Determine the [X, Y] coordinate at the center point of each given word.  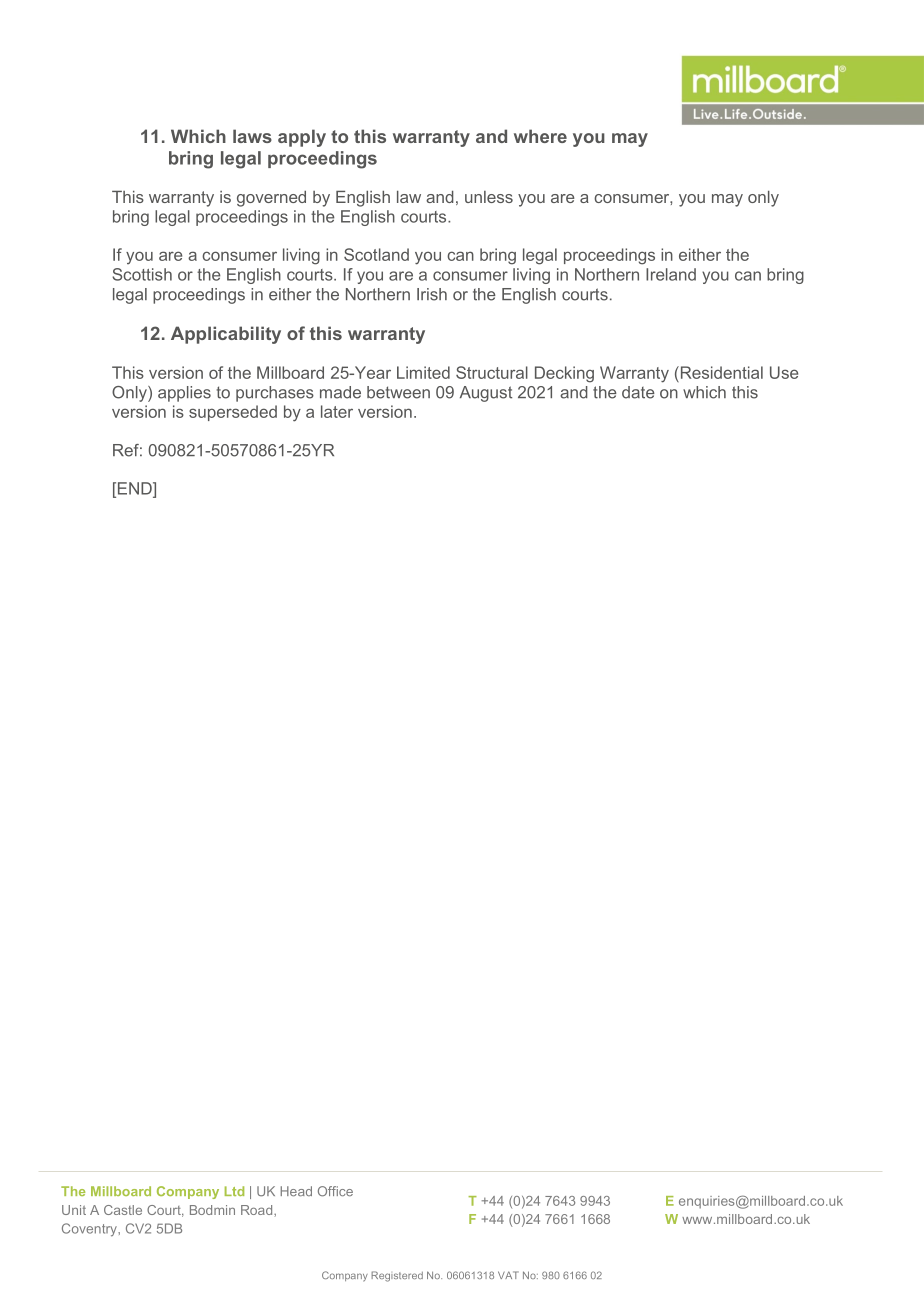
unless [489, 197]
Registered [397, 1276]
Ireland [671, 274]
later [337, 411]
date [638, 392]
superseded [233, 413]
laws [252, 136]
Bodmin [212, 1210]
